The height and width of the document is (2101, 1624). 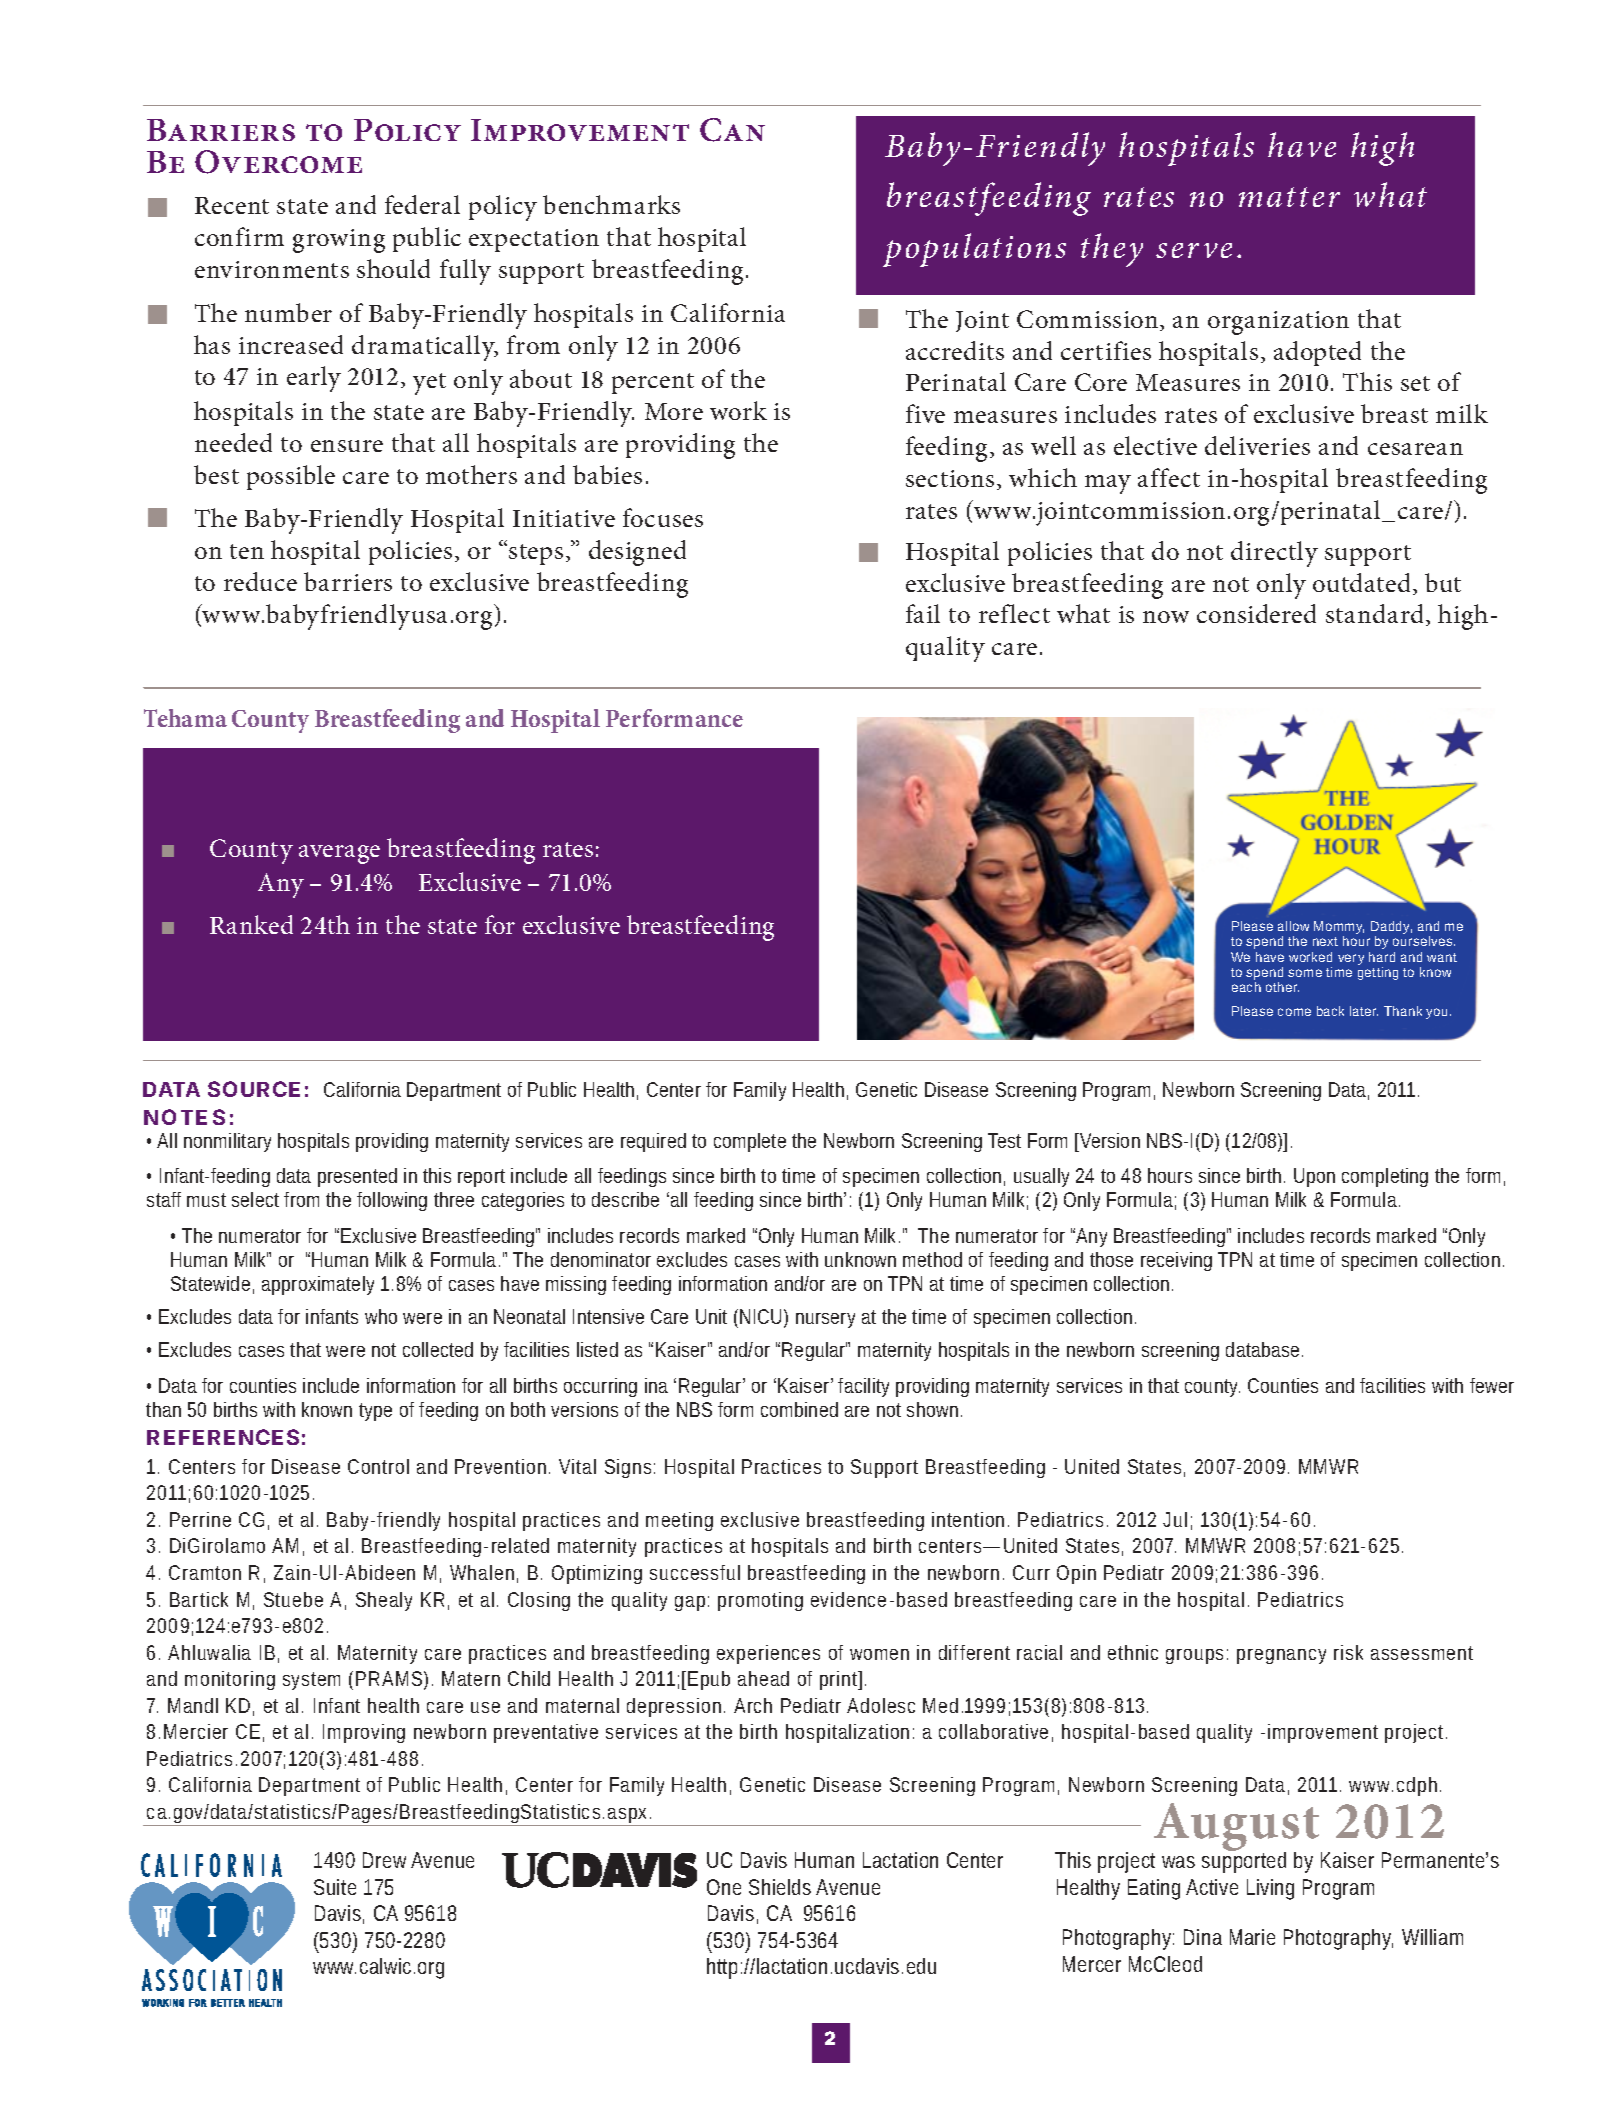 What do you see at coordinates (732, 130) in the document?
I see `Can` at bounding box center [732, 130].
